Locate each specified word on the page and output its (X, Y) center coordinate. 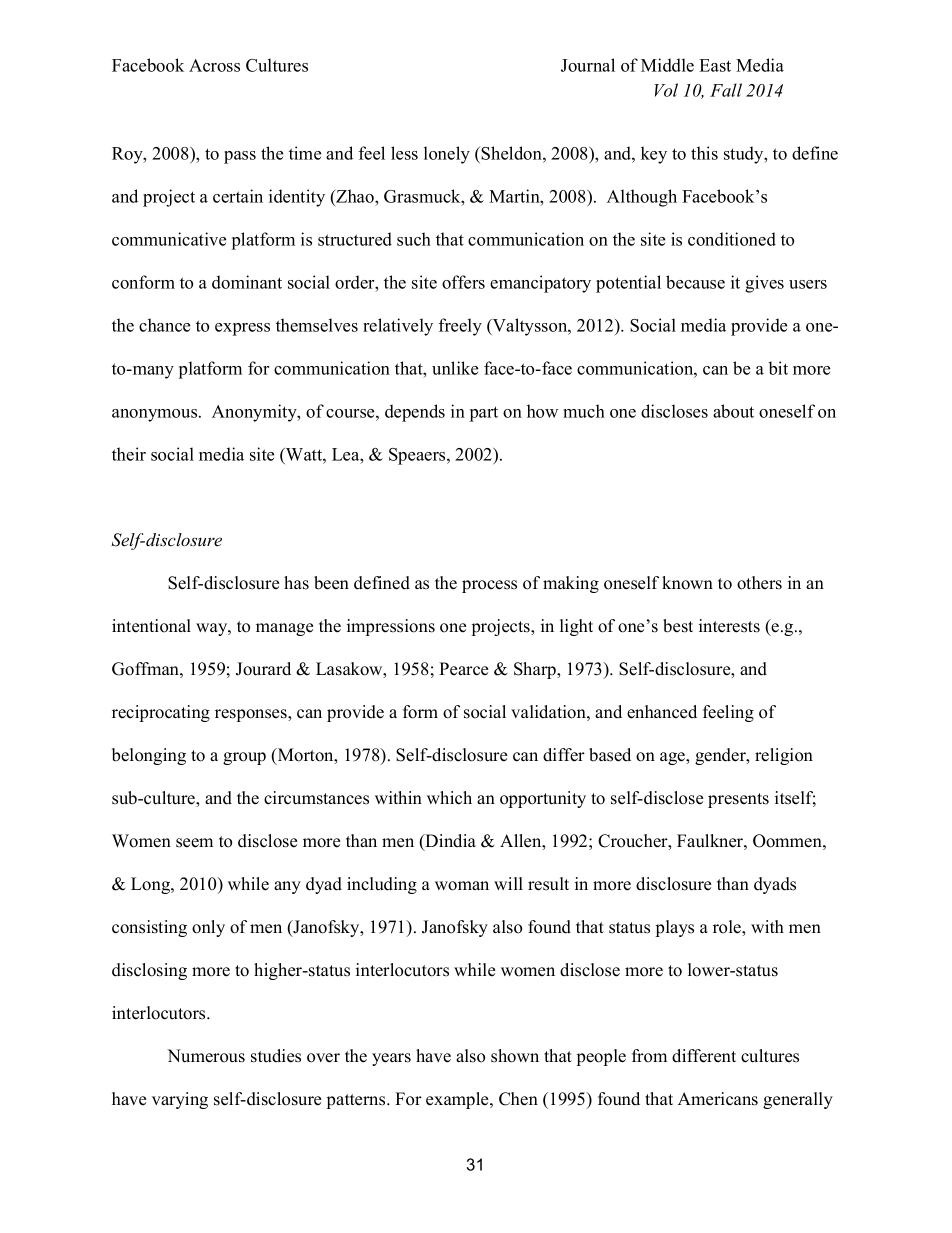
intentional (151, 626)
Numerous (206, 1056)
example (458, 1100)
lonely (447, 155)
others (759, 583)
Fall (726, 90)
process (489, 586)
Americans (718, 1099)
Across (214, 65)
